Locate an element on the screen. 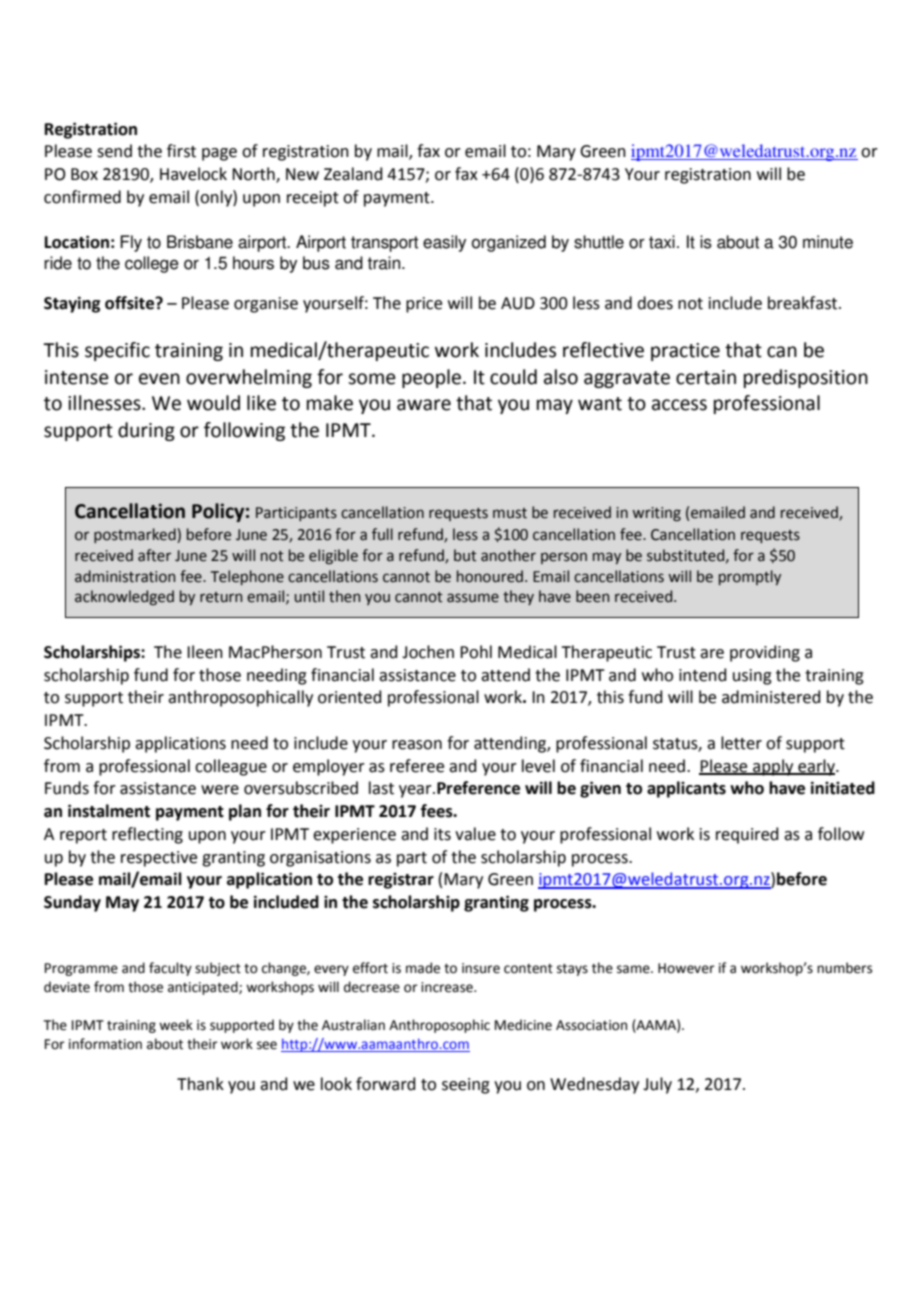  minute is located at coordinates (828, 242).
